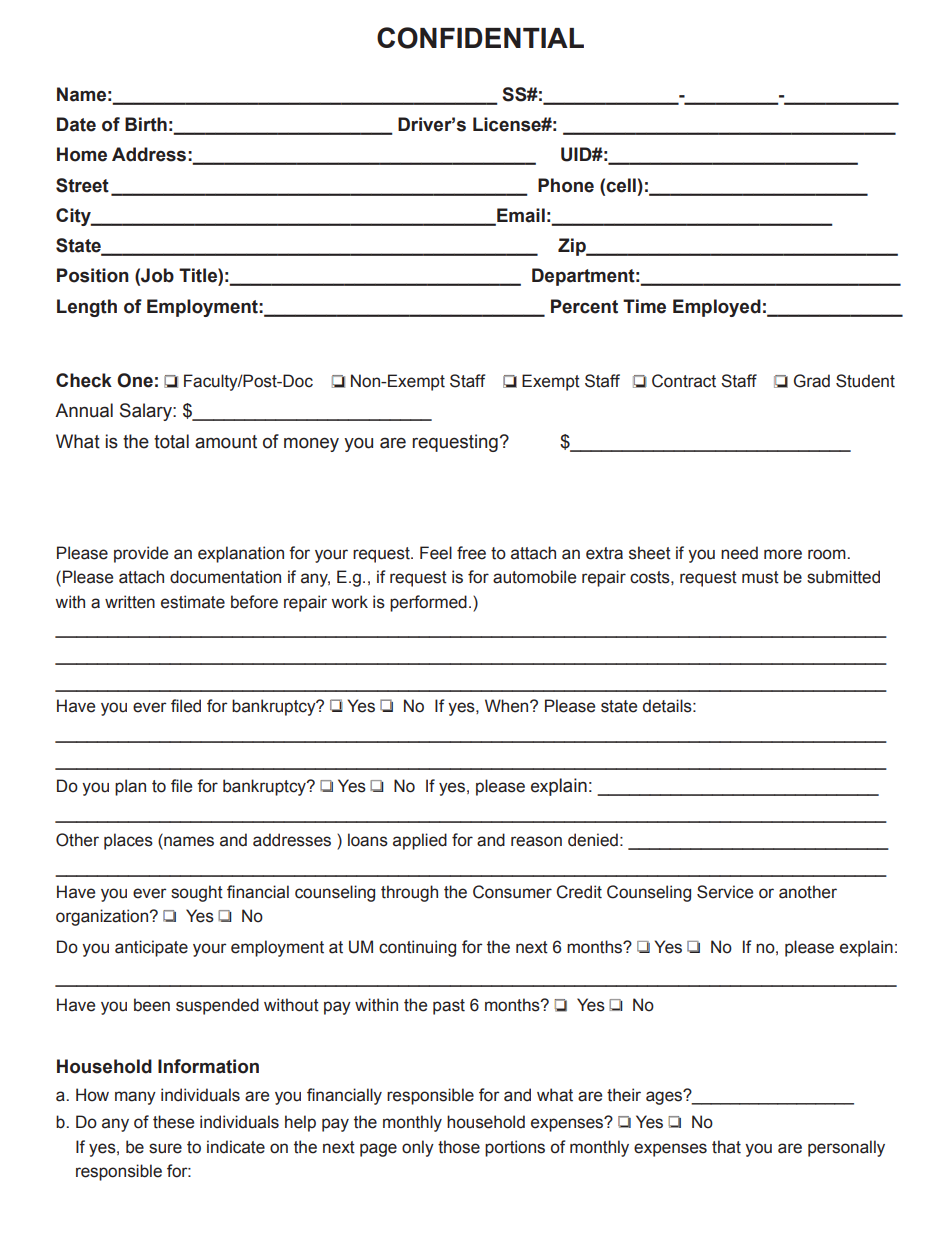 The height and width of the page is (1233, 952). I want to click on these, so click(173, 1122).
